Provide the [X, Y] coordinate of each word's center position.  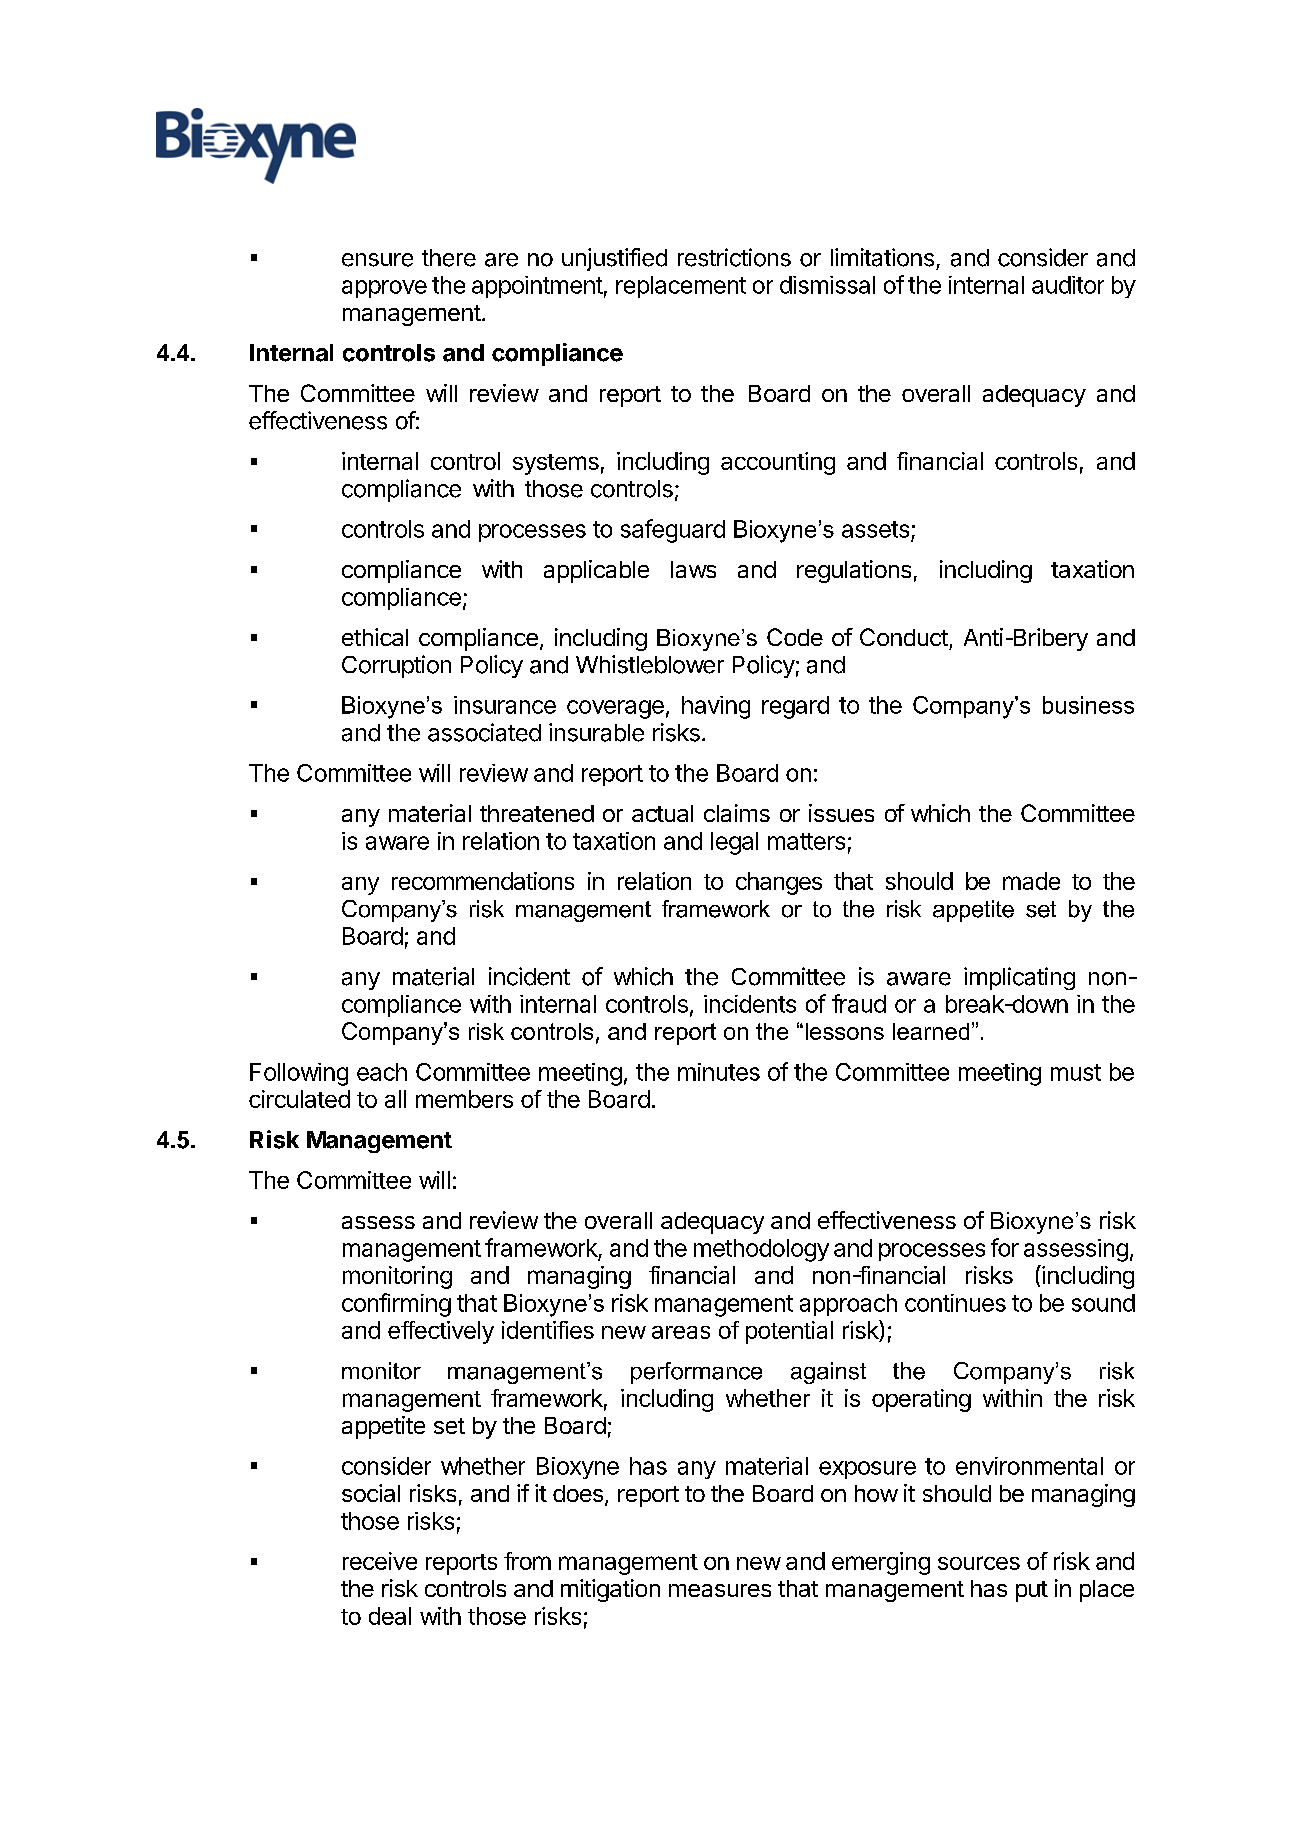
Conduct [904, 637]
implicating [1019, 978]
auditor [1068, 285]
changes [779, 883]
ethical [375, 637]
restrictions [734, 257]
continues [955, 1303]
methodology [761, 1250]
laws [693, 569]
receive [380, 1561]
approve [384, 289]
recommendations [483, 881]
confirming [396, 1305]
